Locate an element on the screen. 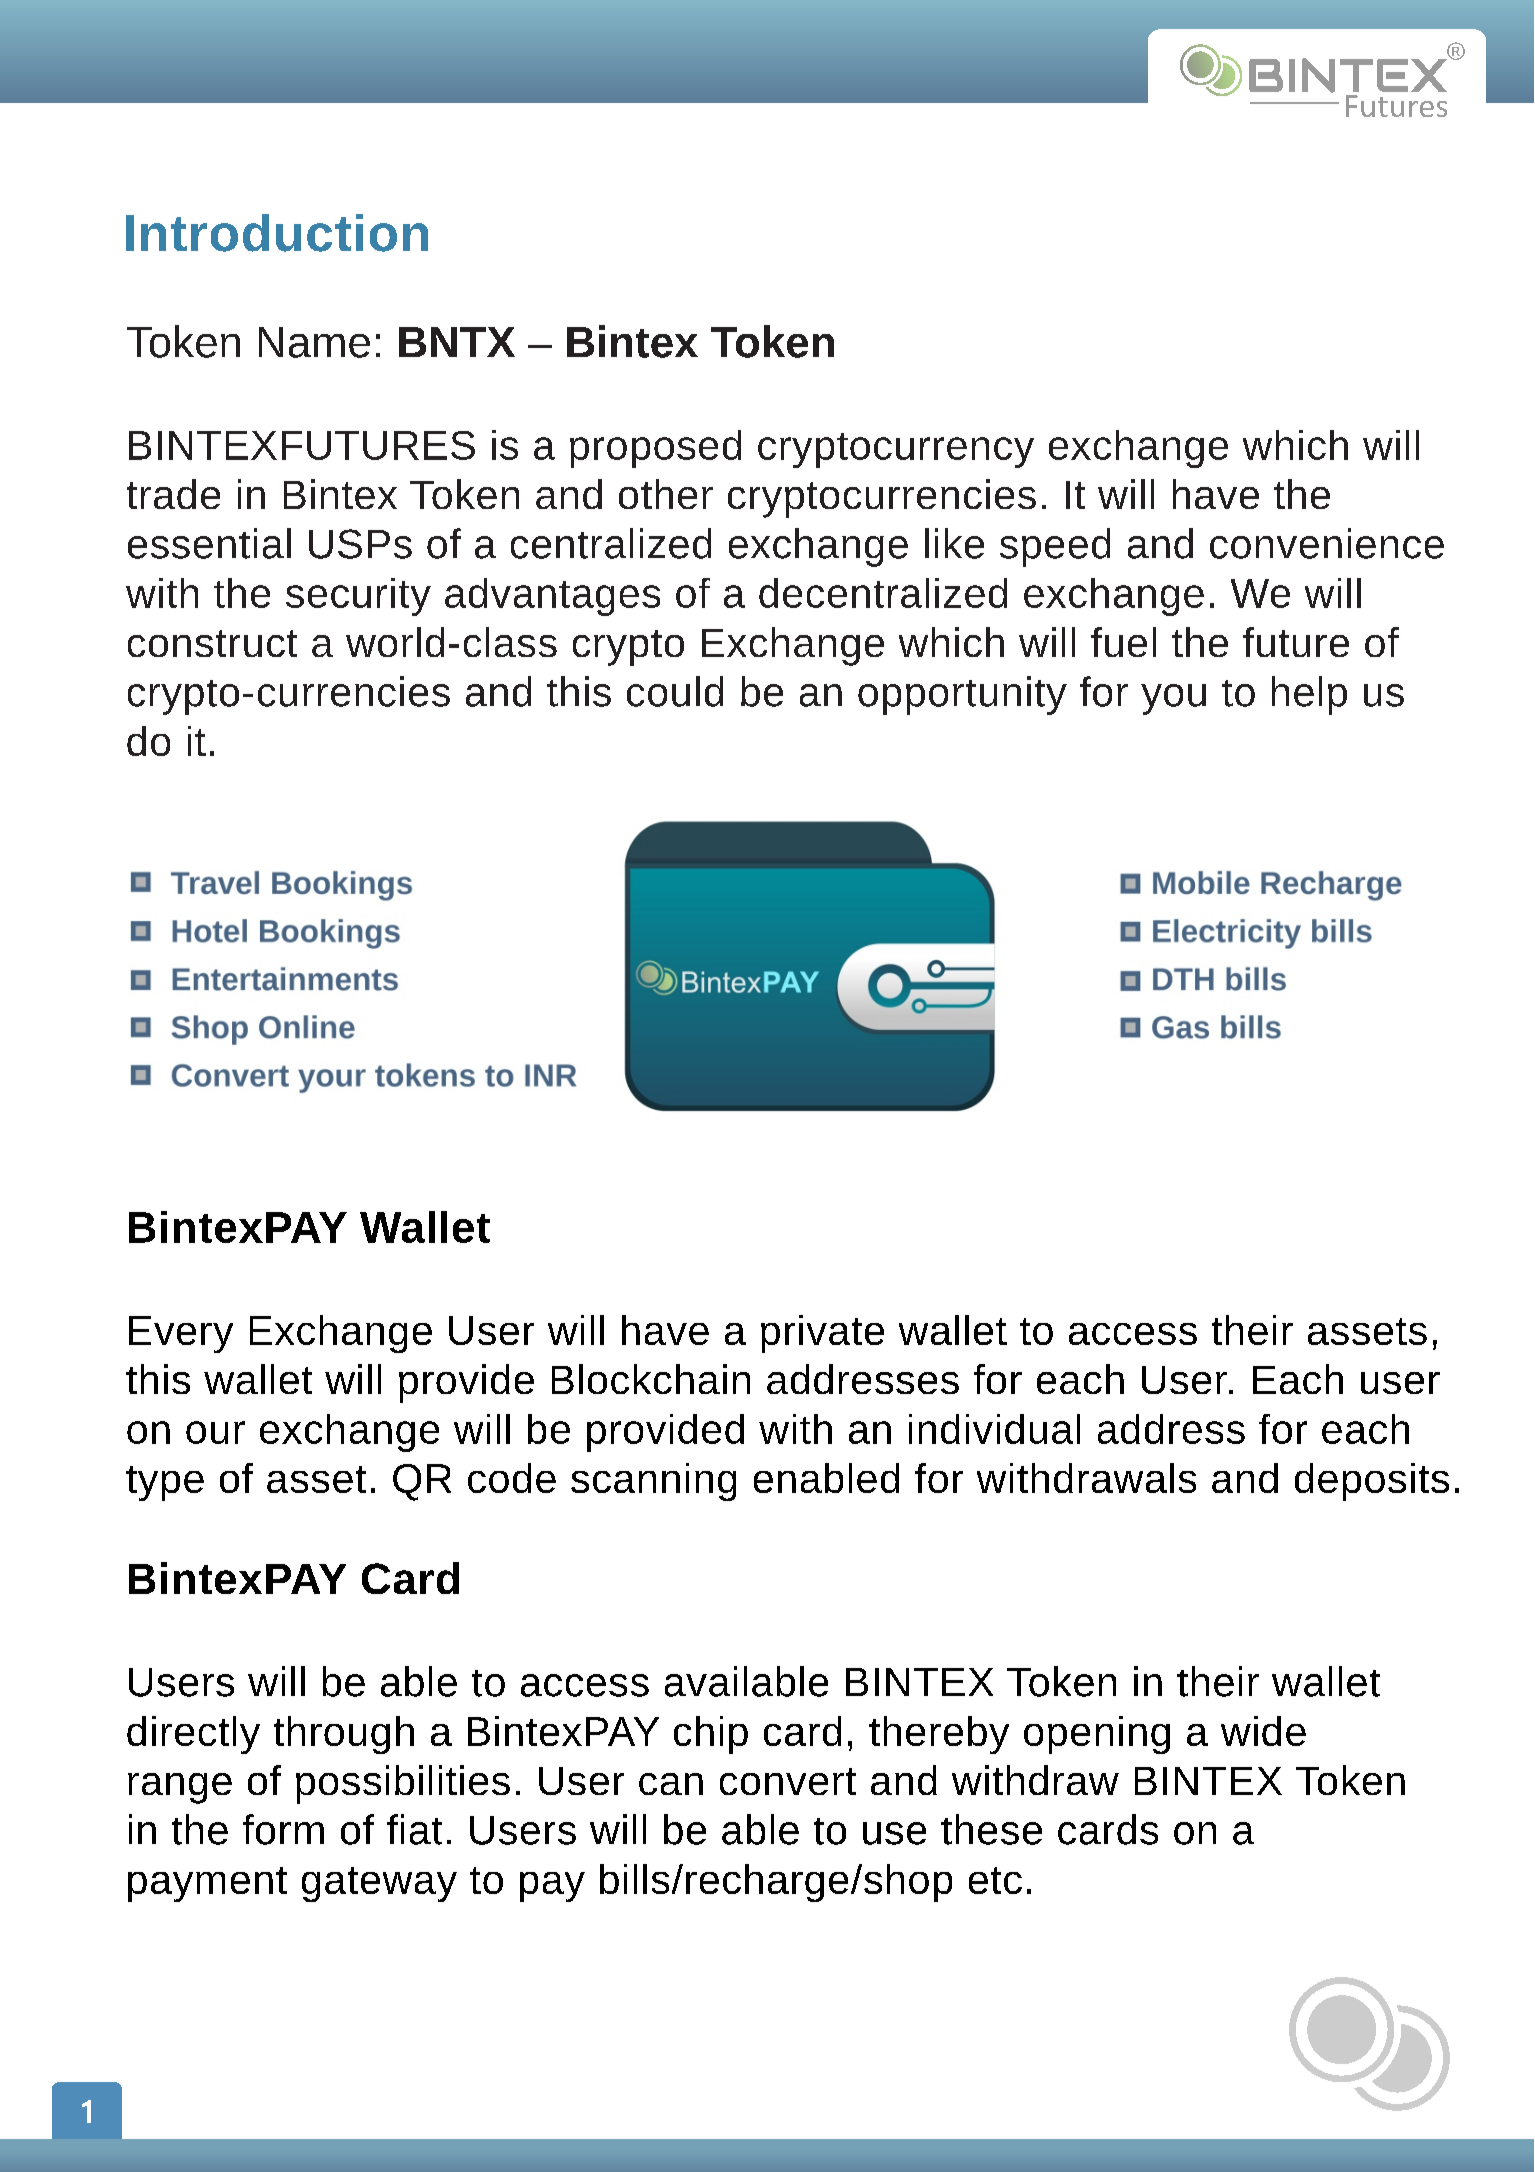 This screenshot has width=1535, height=2172. private is located at coordinates (822, 1334).
